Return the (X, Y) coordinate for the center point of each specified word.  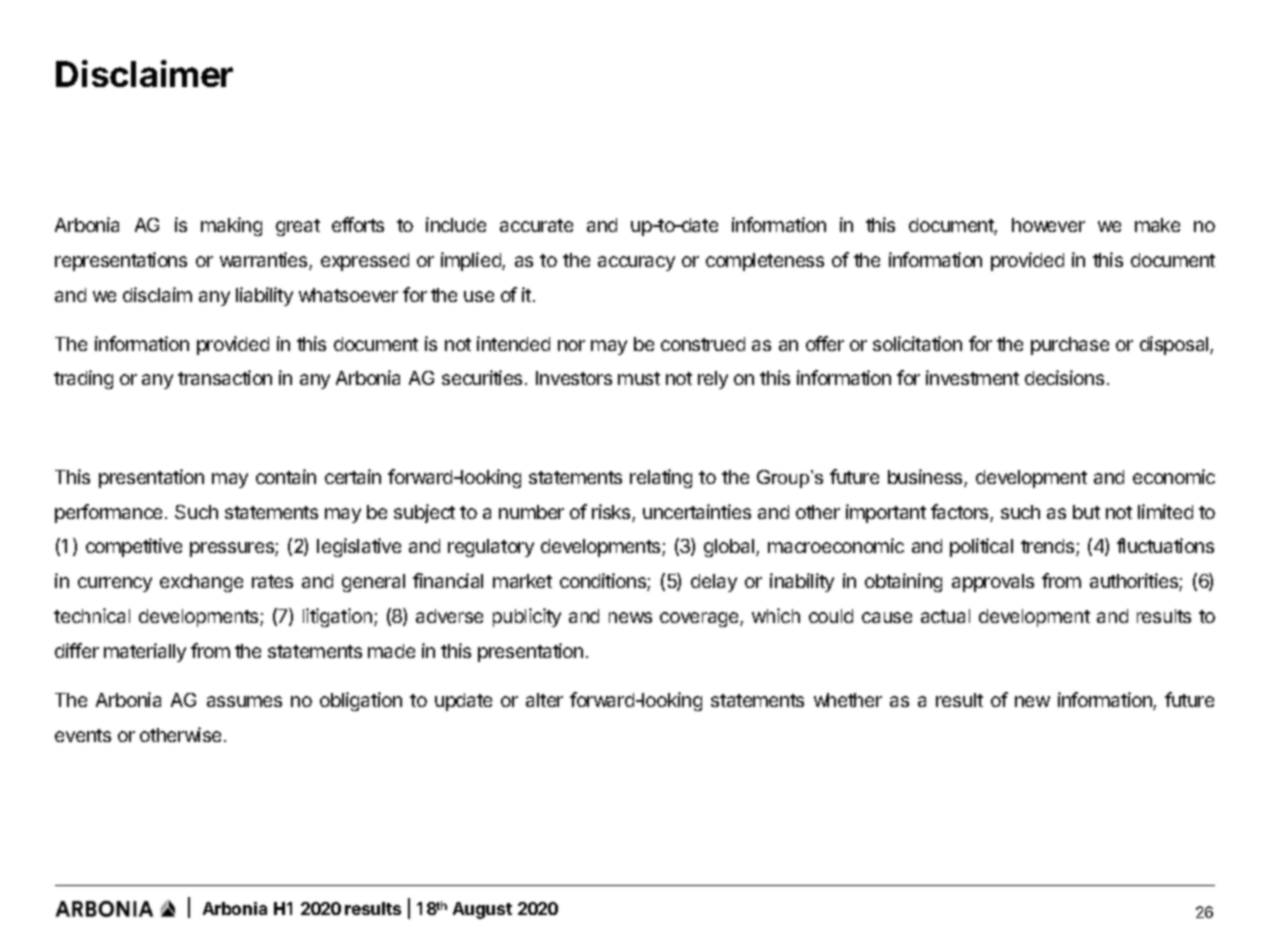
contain (286, 476)
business (926, 478)
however (1048, 225)
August (482, 910)
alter (544, 700)
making (231, 226)
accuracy (636, 263)
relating (661, 478)
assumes (244, 701)
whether (848, 700)
